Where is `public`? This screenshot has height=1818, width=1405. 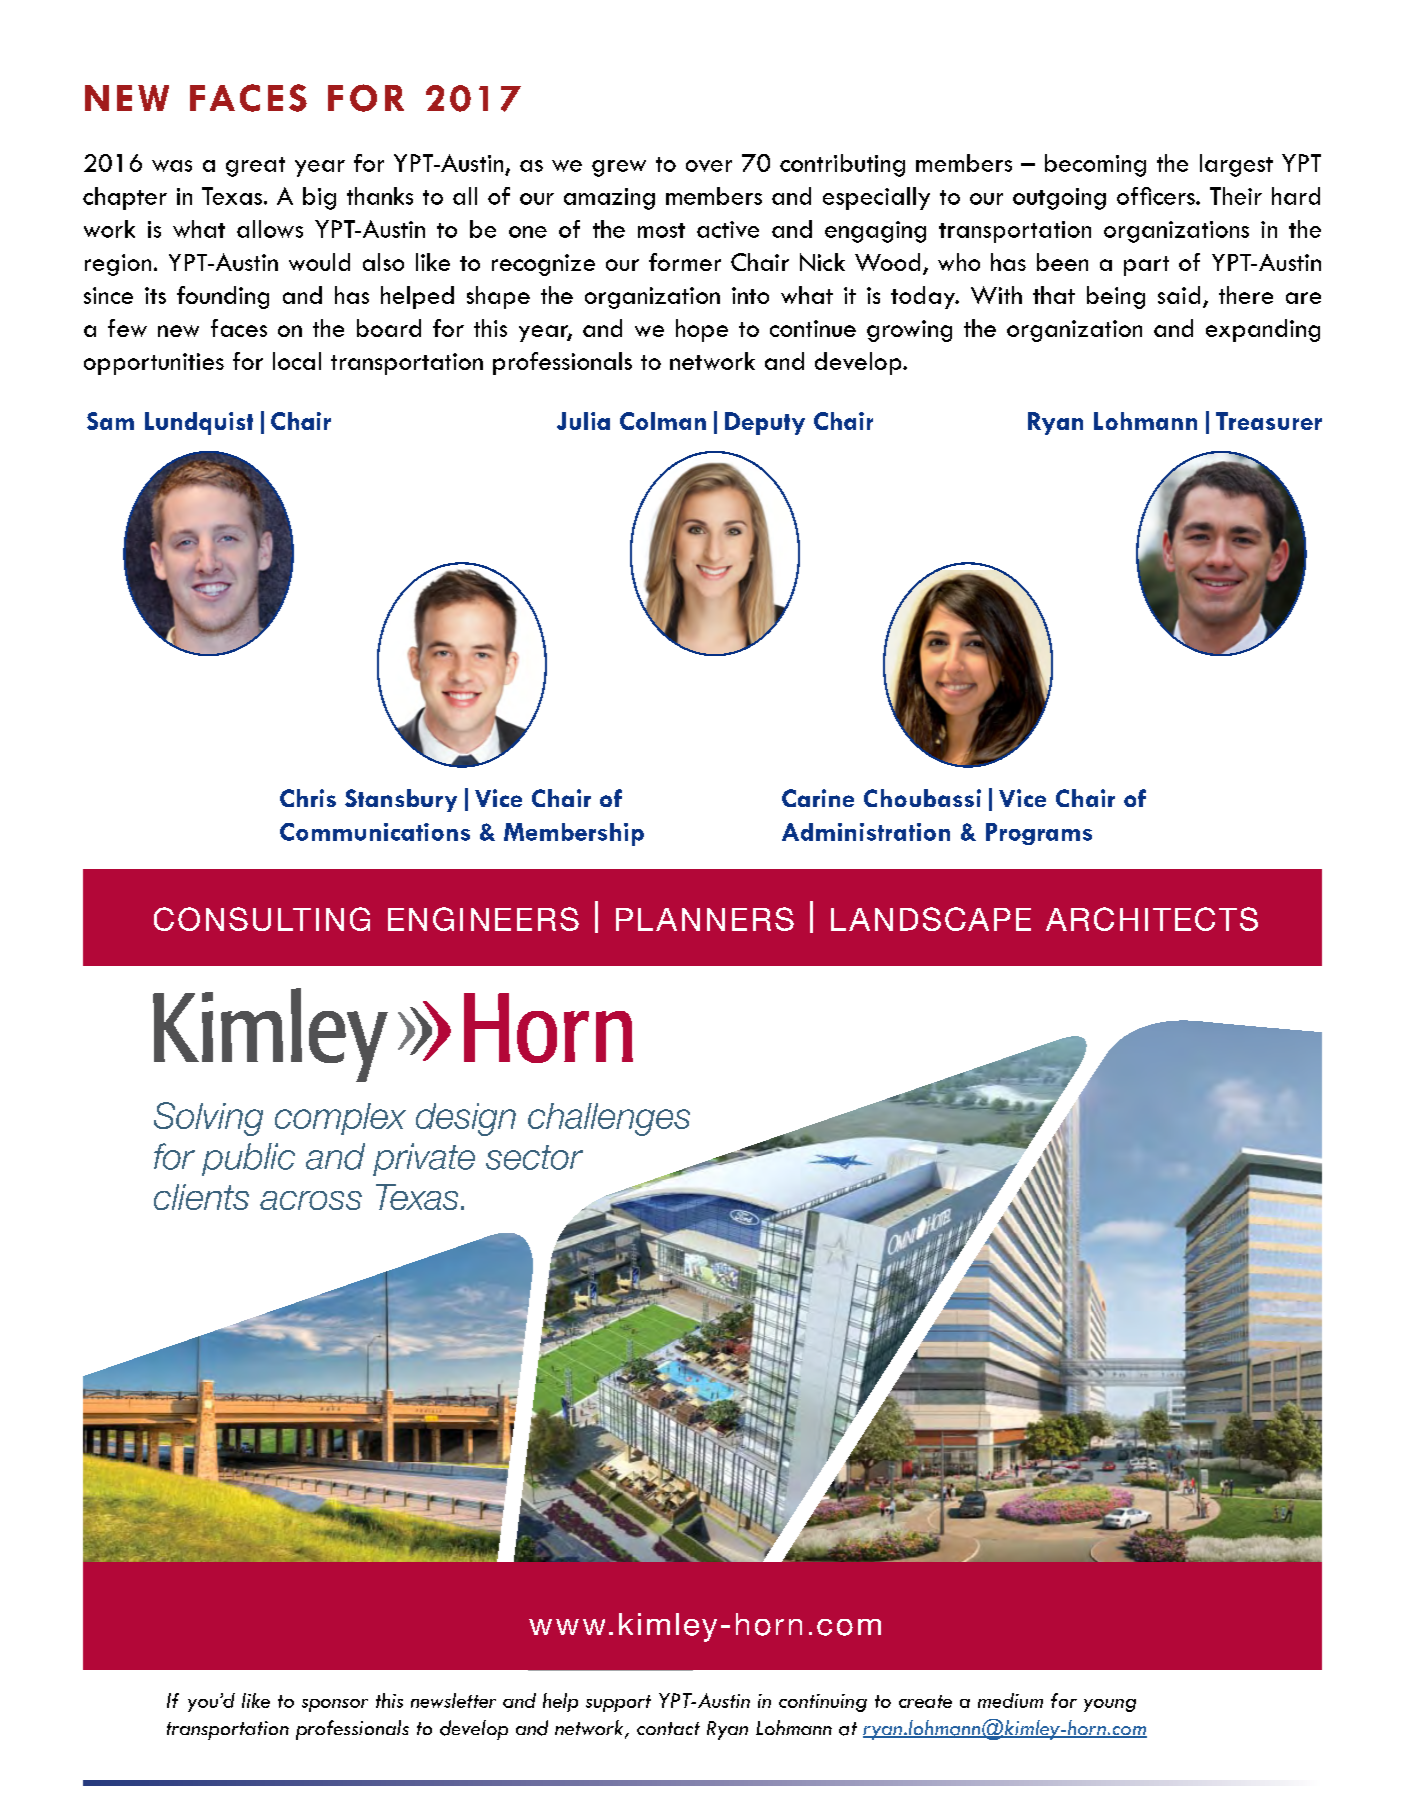
public is located at coordinates (248, 1159).
